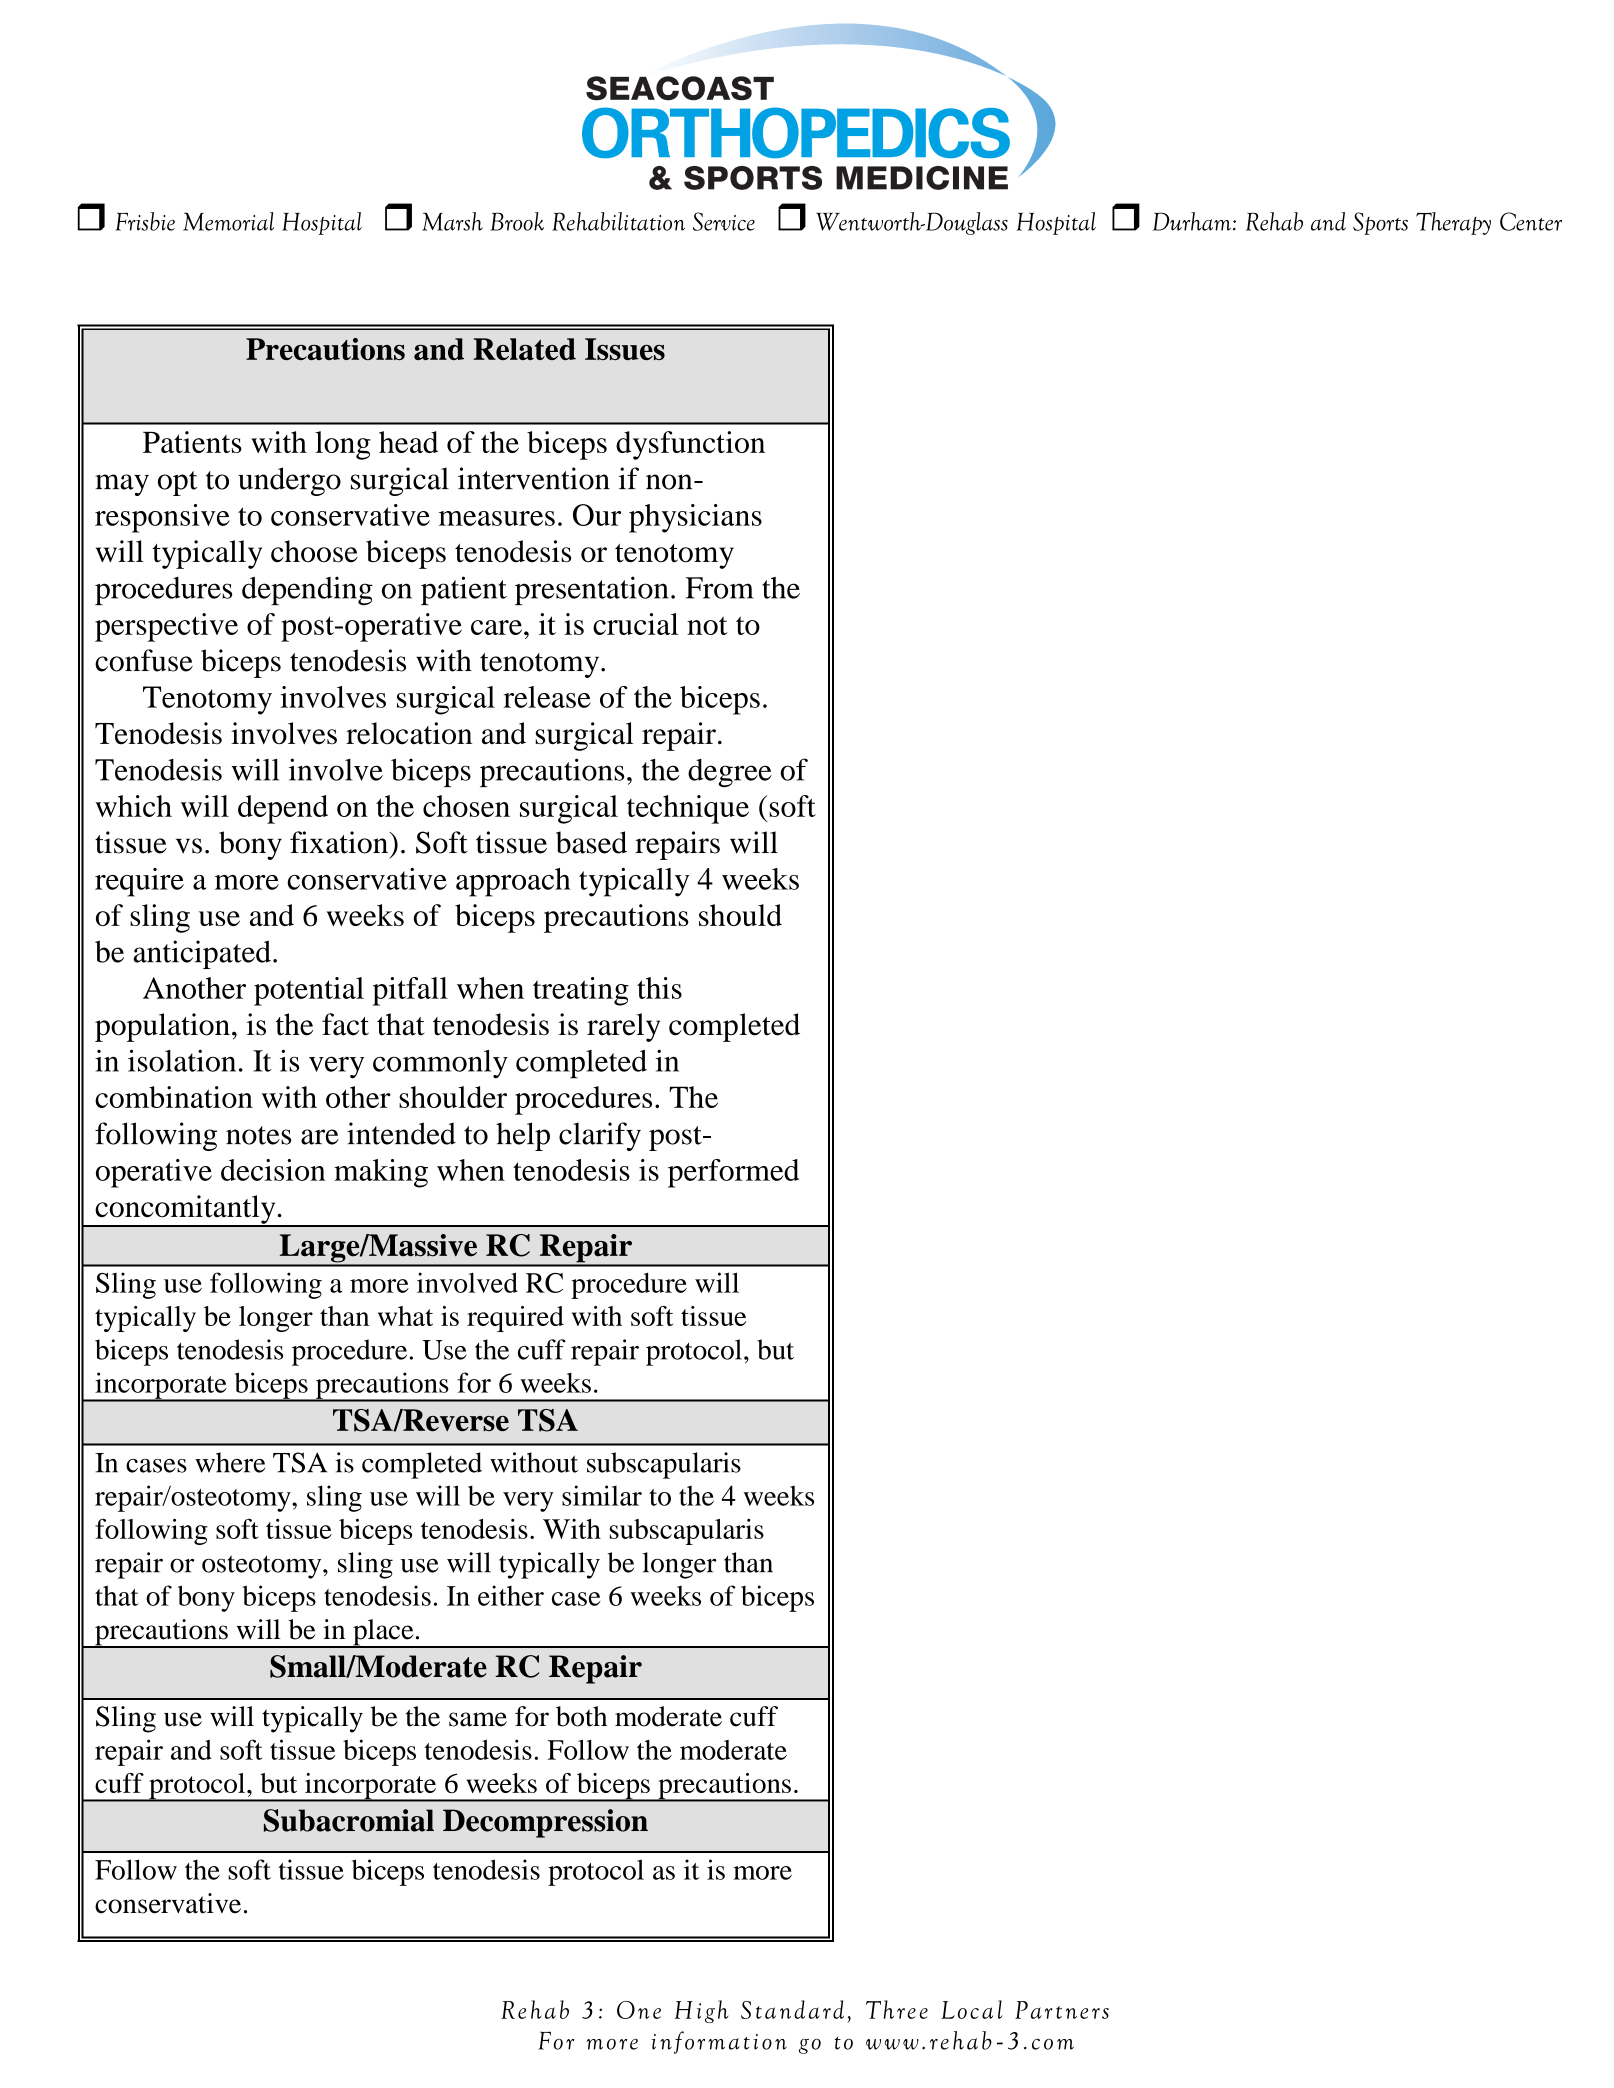 The height and width of the screenshot is (2088, 1614). Describe the element at coordinates (1380, 223) in the screenshot. I see `Sports` at that location.
